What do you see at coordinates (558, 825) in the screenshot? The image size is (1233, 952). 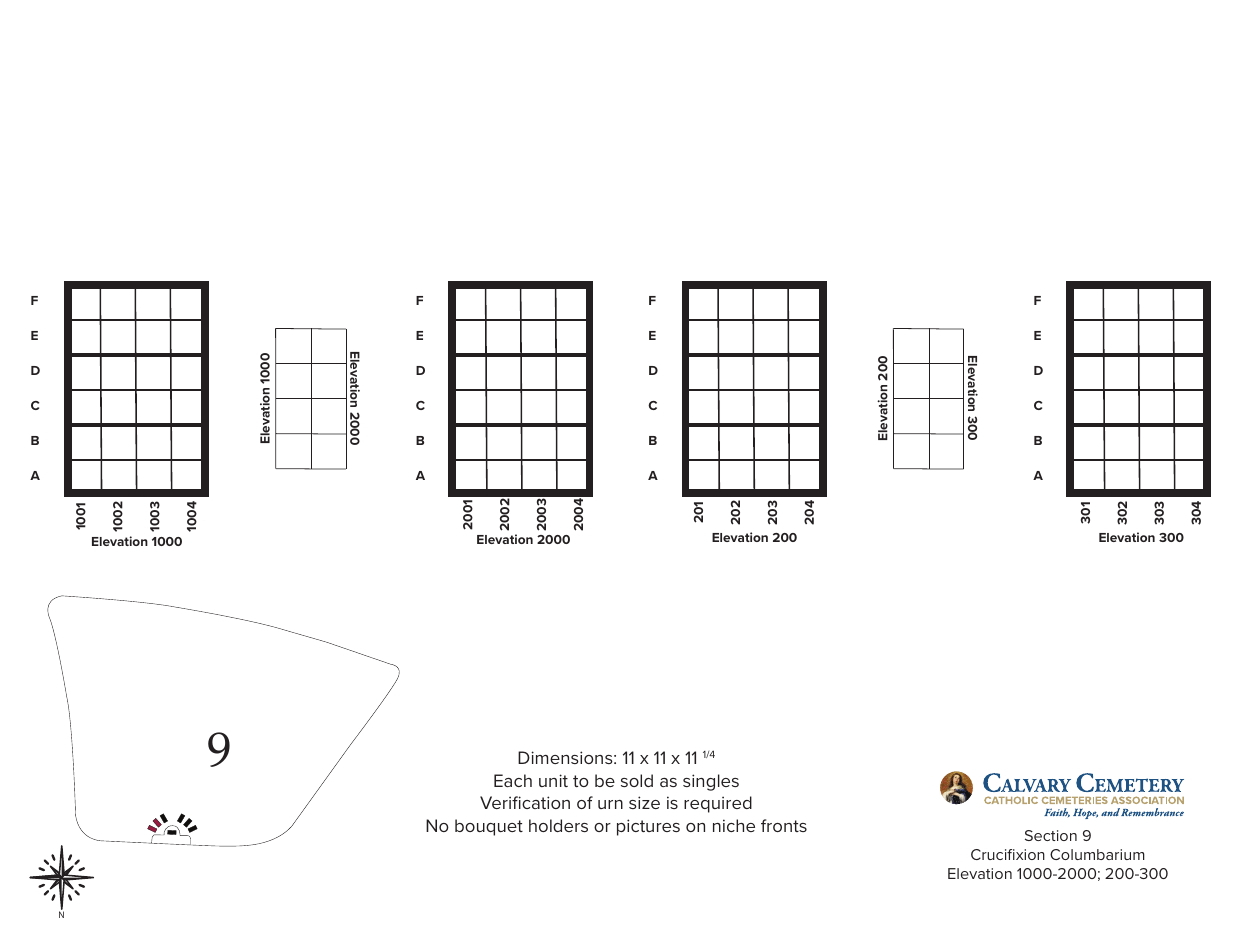 I see `holders` at bounding box center [558, 825].
